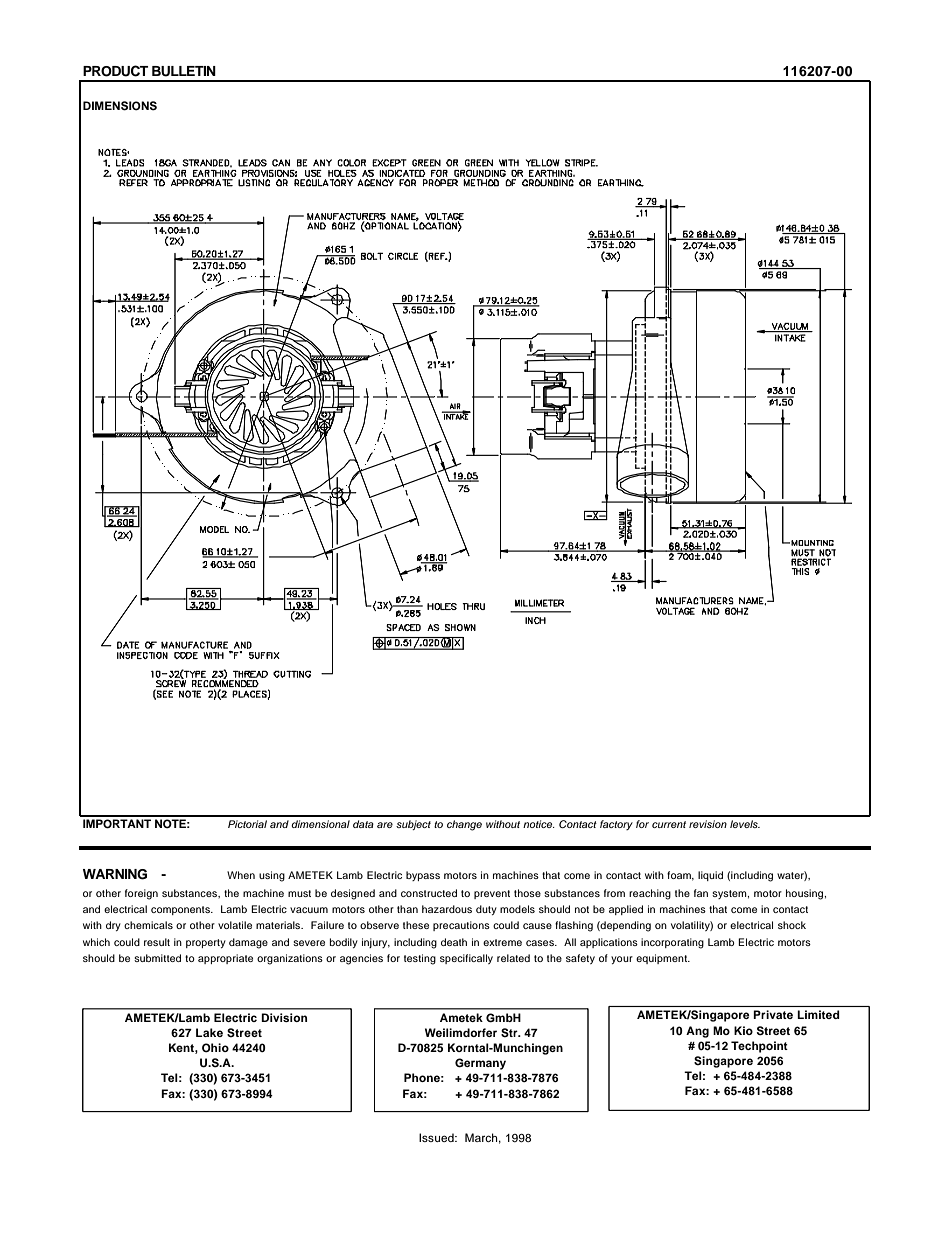 This page has width=952, height=1233. I want to click on Pictorial, so click(247, 824).
